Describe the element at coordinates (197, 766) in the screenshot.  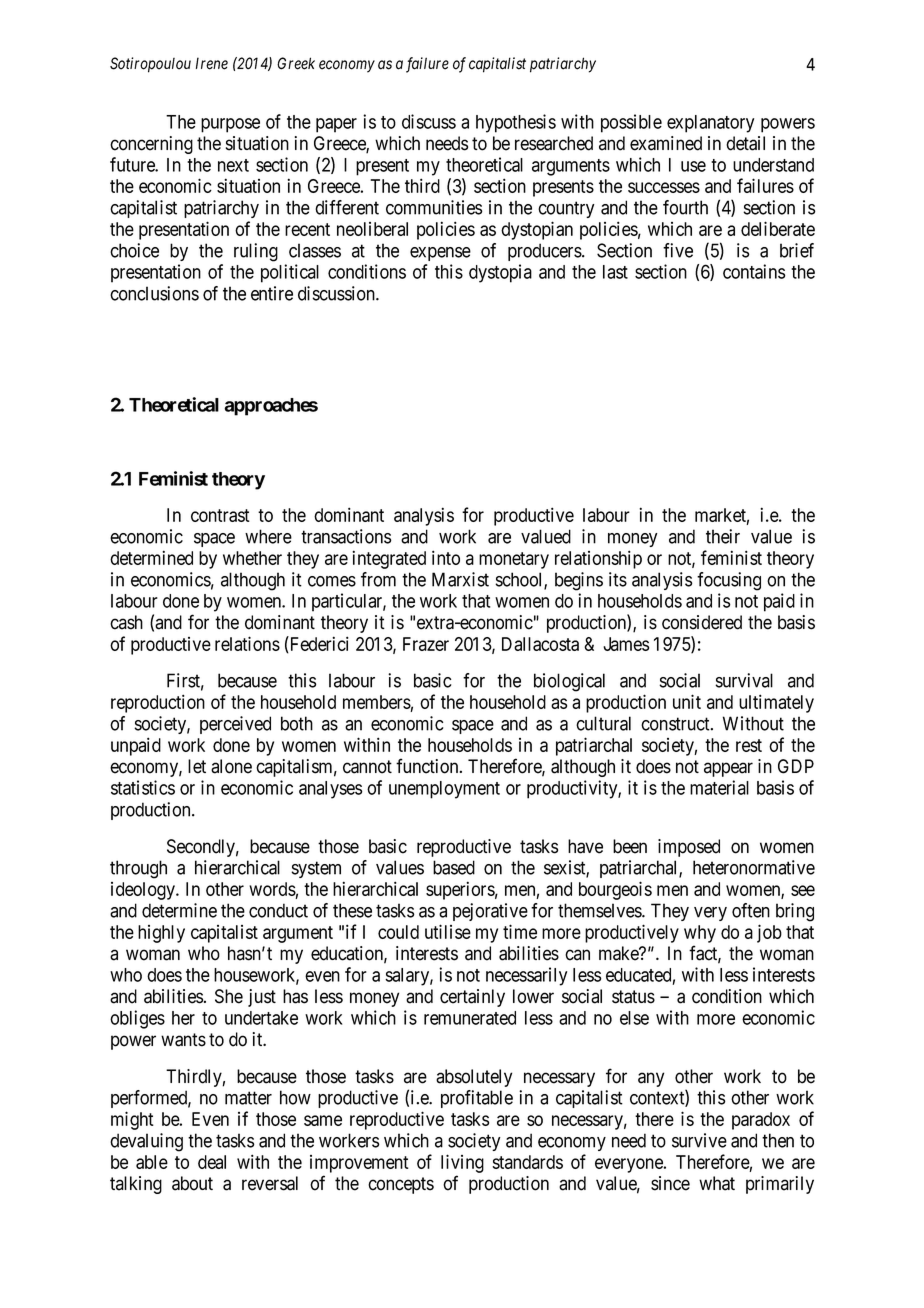
I see `let` at that location.
